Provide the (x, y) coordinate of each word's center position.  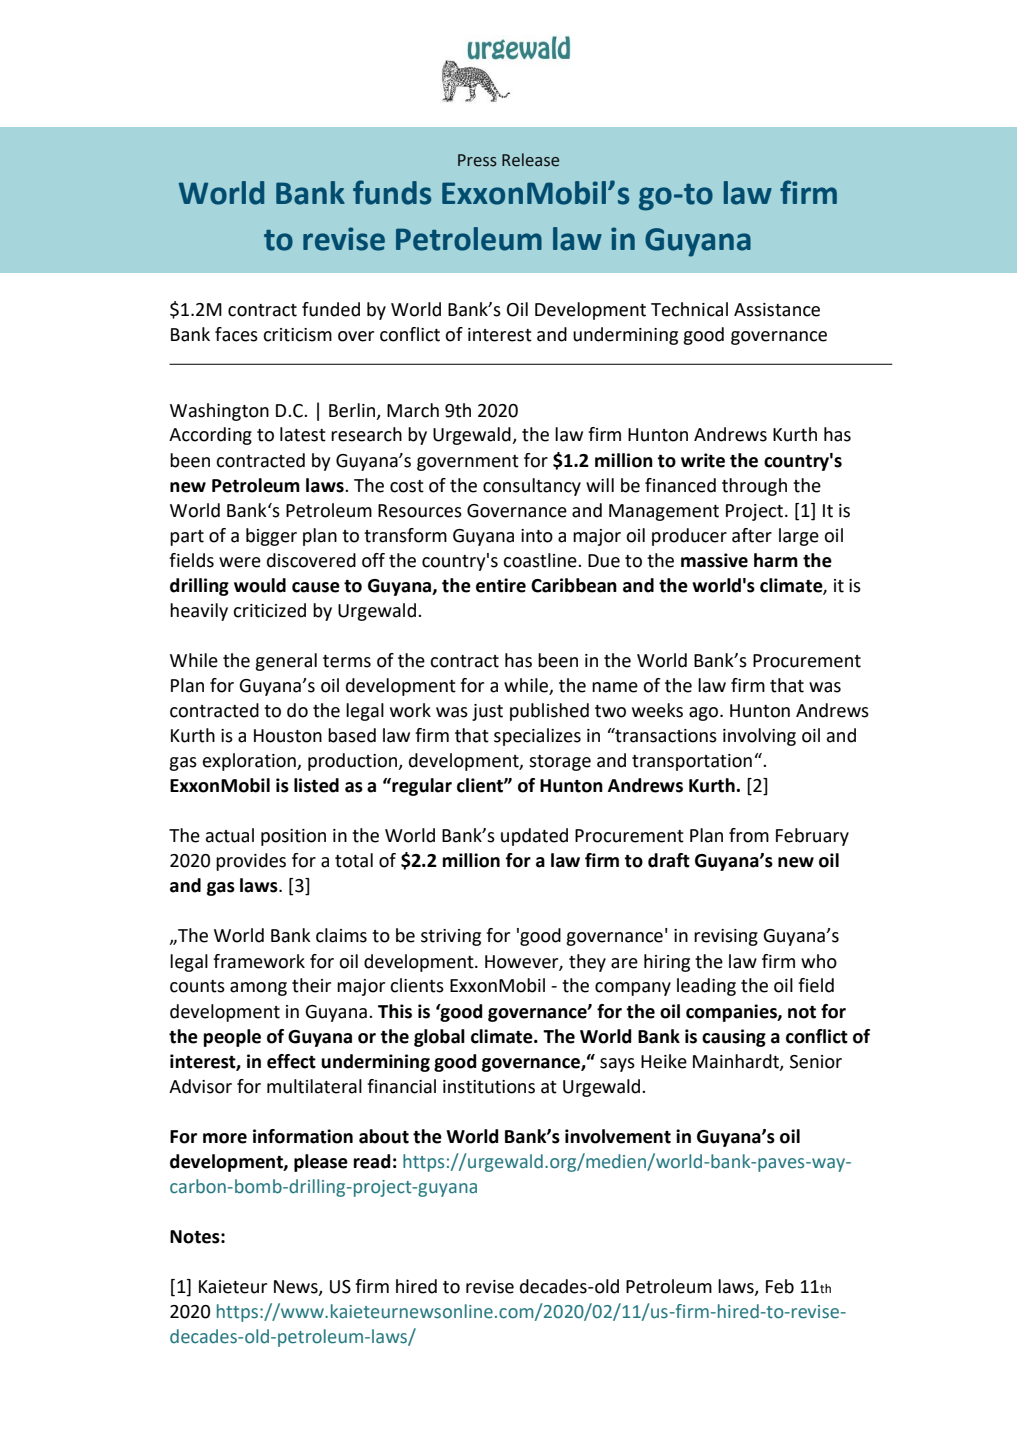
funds (392, 192)
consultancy (532, 487)
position (293, 837)
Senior (816, 1062)
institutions (489, 1087)
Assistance (777, 310)
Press (477, 160)
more (225, 1138)
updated (534, 837)
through (754, 487)
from (749, 835)
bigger (271, 537)
